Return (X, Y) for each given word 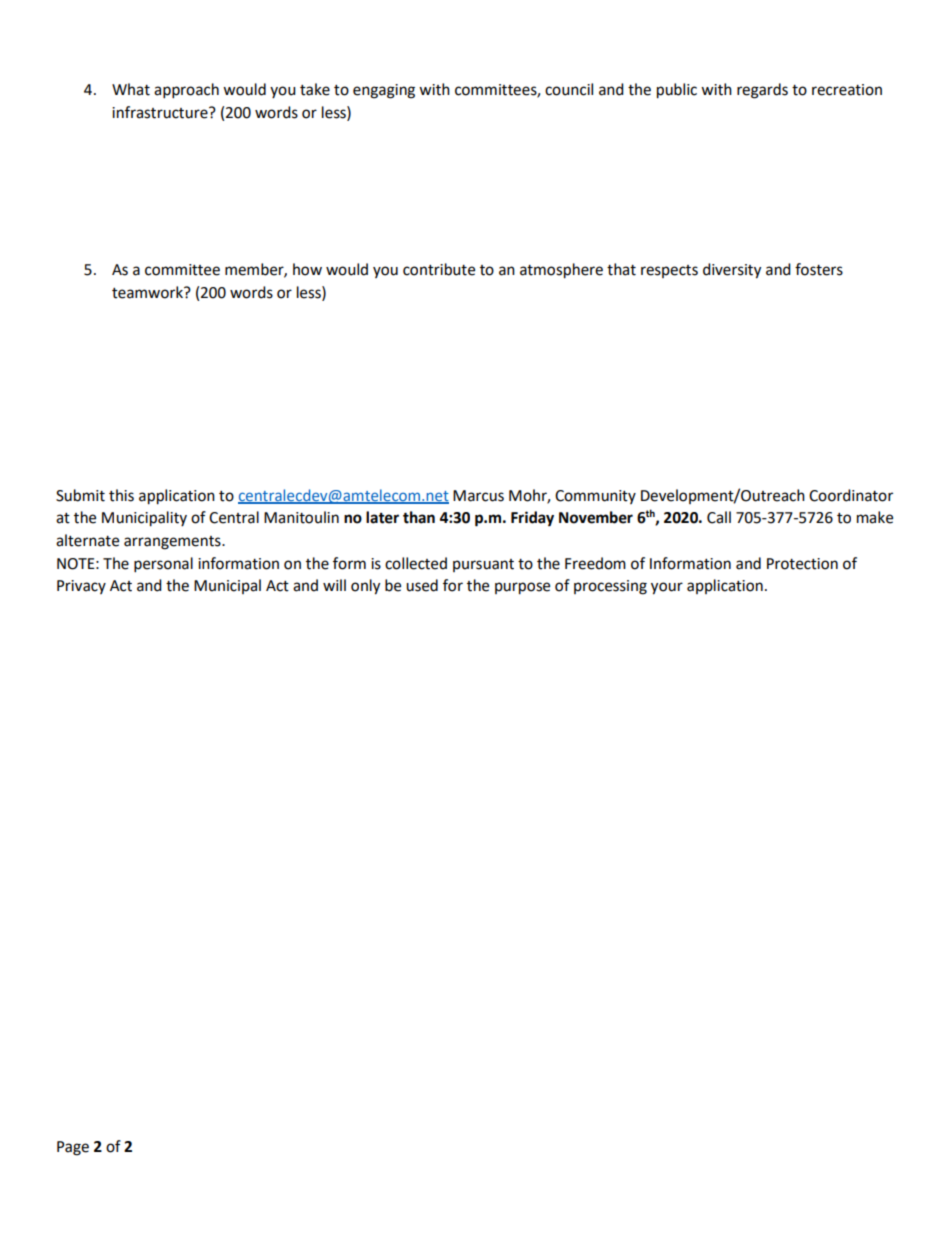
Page (73, 1148)
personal (163, 565)
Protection (802, 564)
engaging (384, 91)
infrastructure (161, 112)
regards (762, 91)
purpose (522, 588)
